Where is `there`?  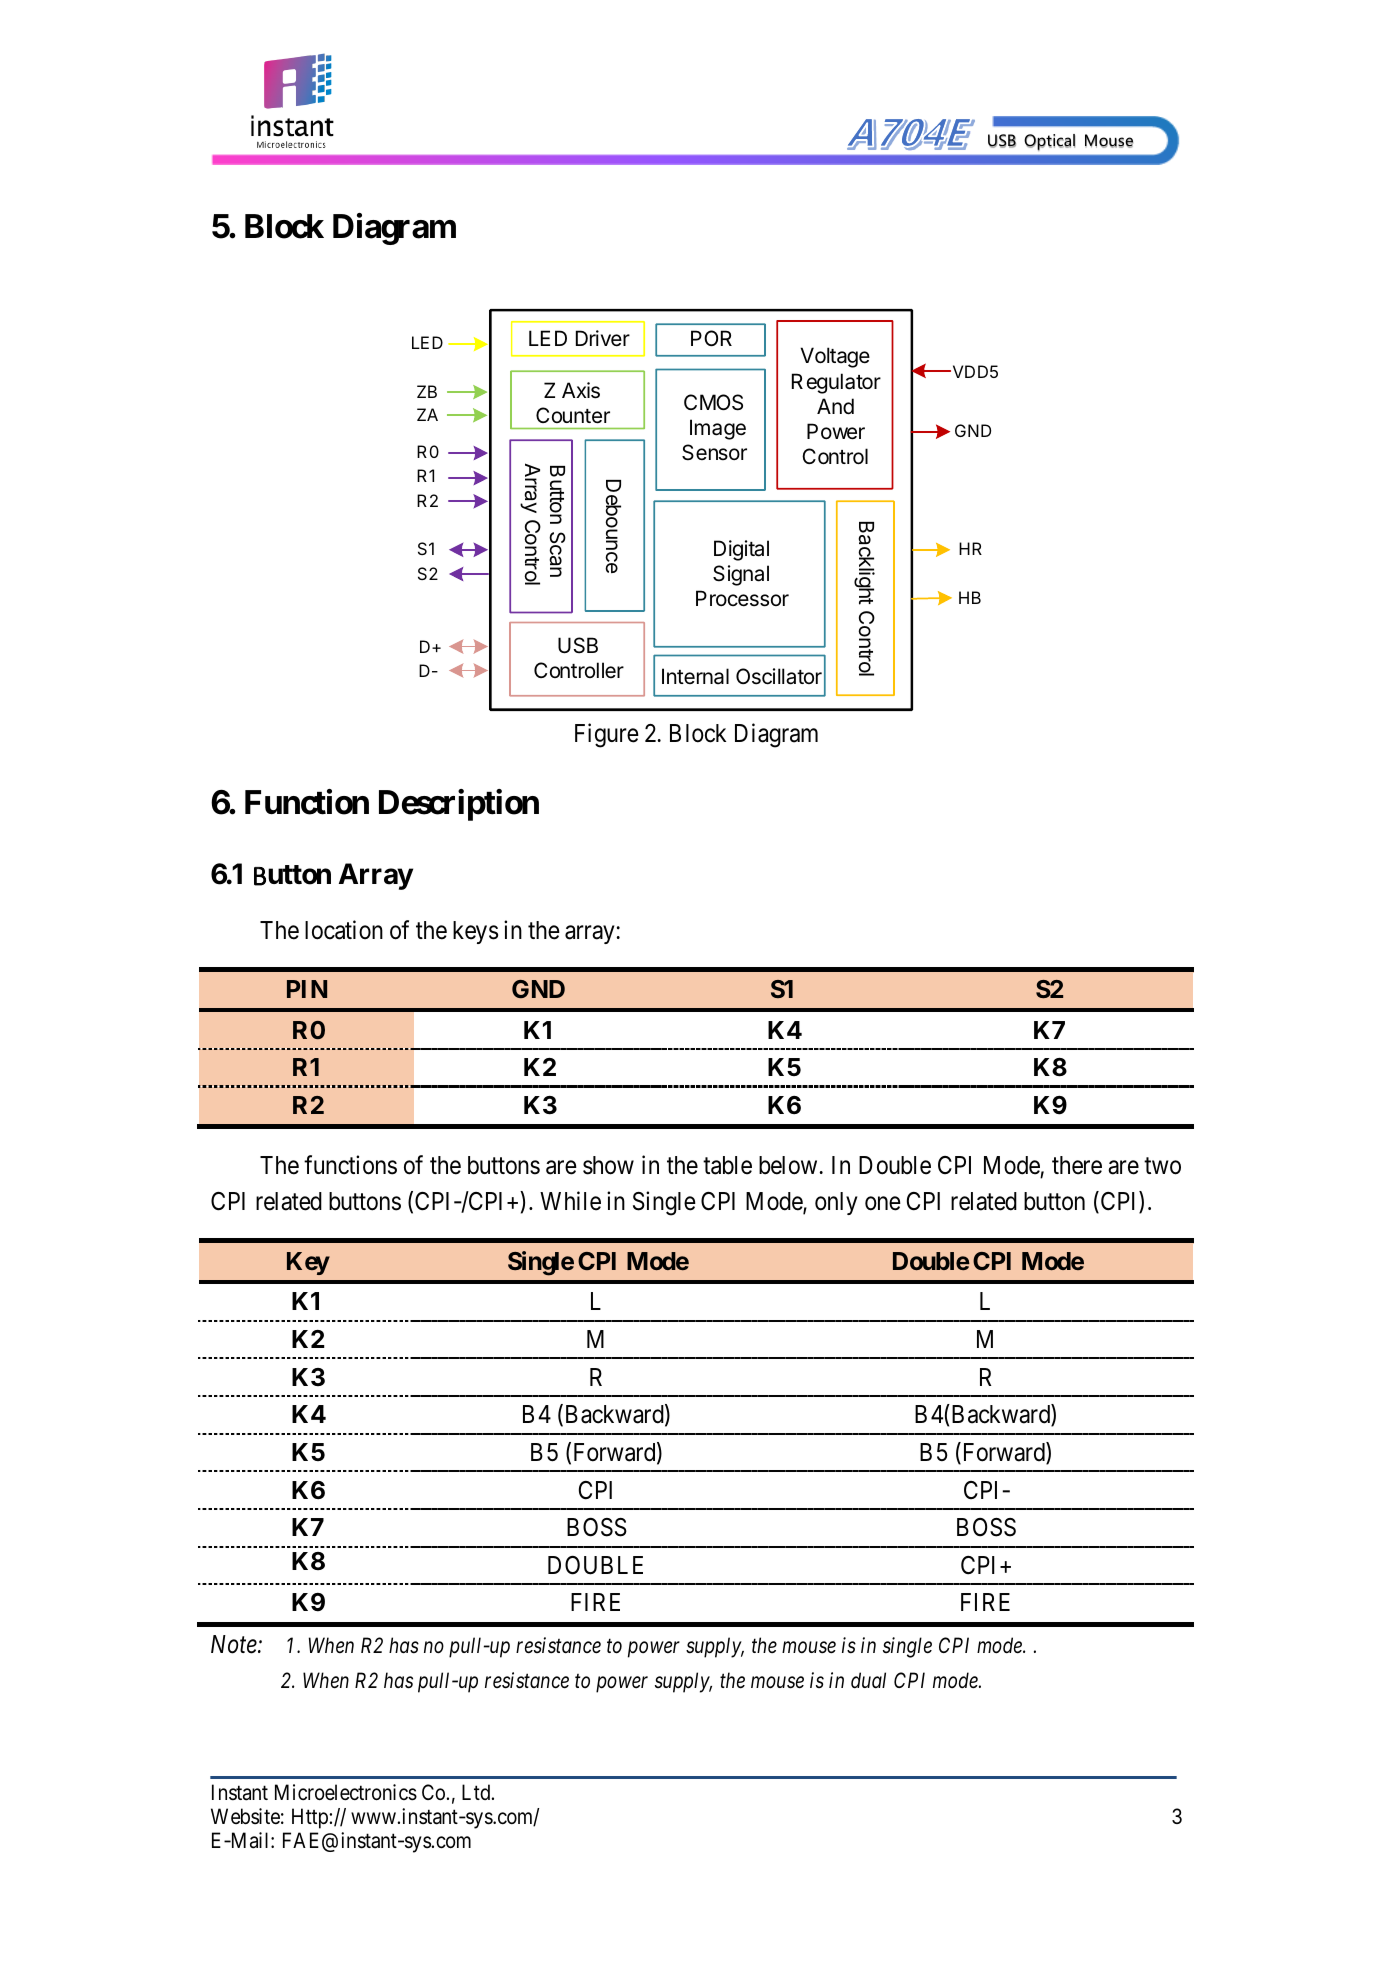
there is located at coordinates (1077, 1165).
